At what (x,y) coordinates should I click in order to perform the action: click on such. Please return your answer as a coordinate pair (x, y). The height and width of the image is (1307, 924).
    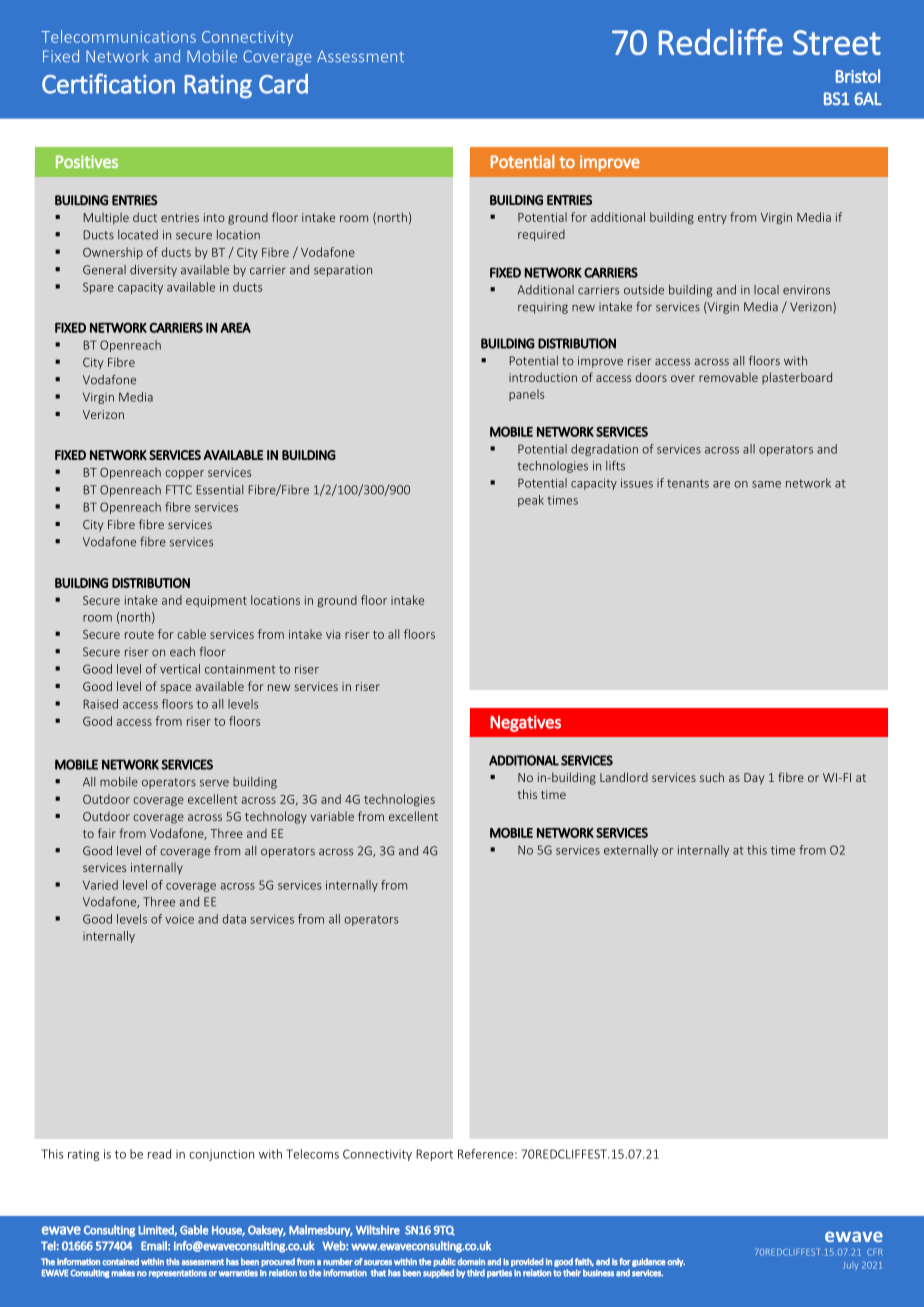
    Looking at the image, I should click on (712, 777).
